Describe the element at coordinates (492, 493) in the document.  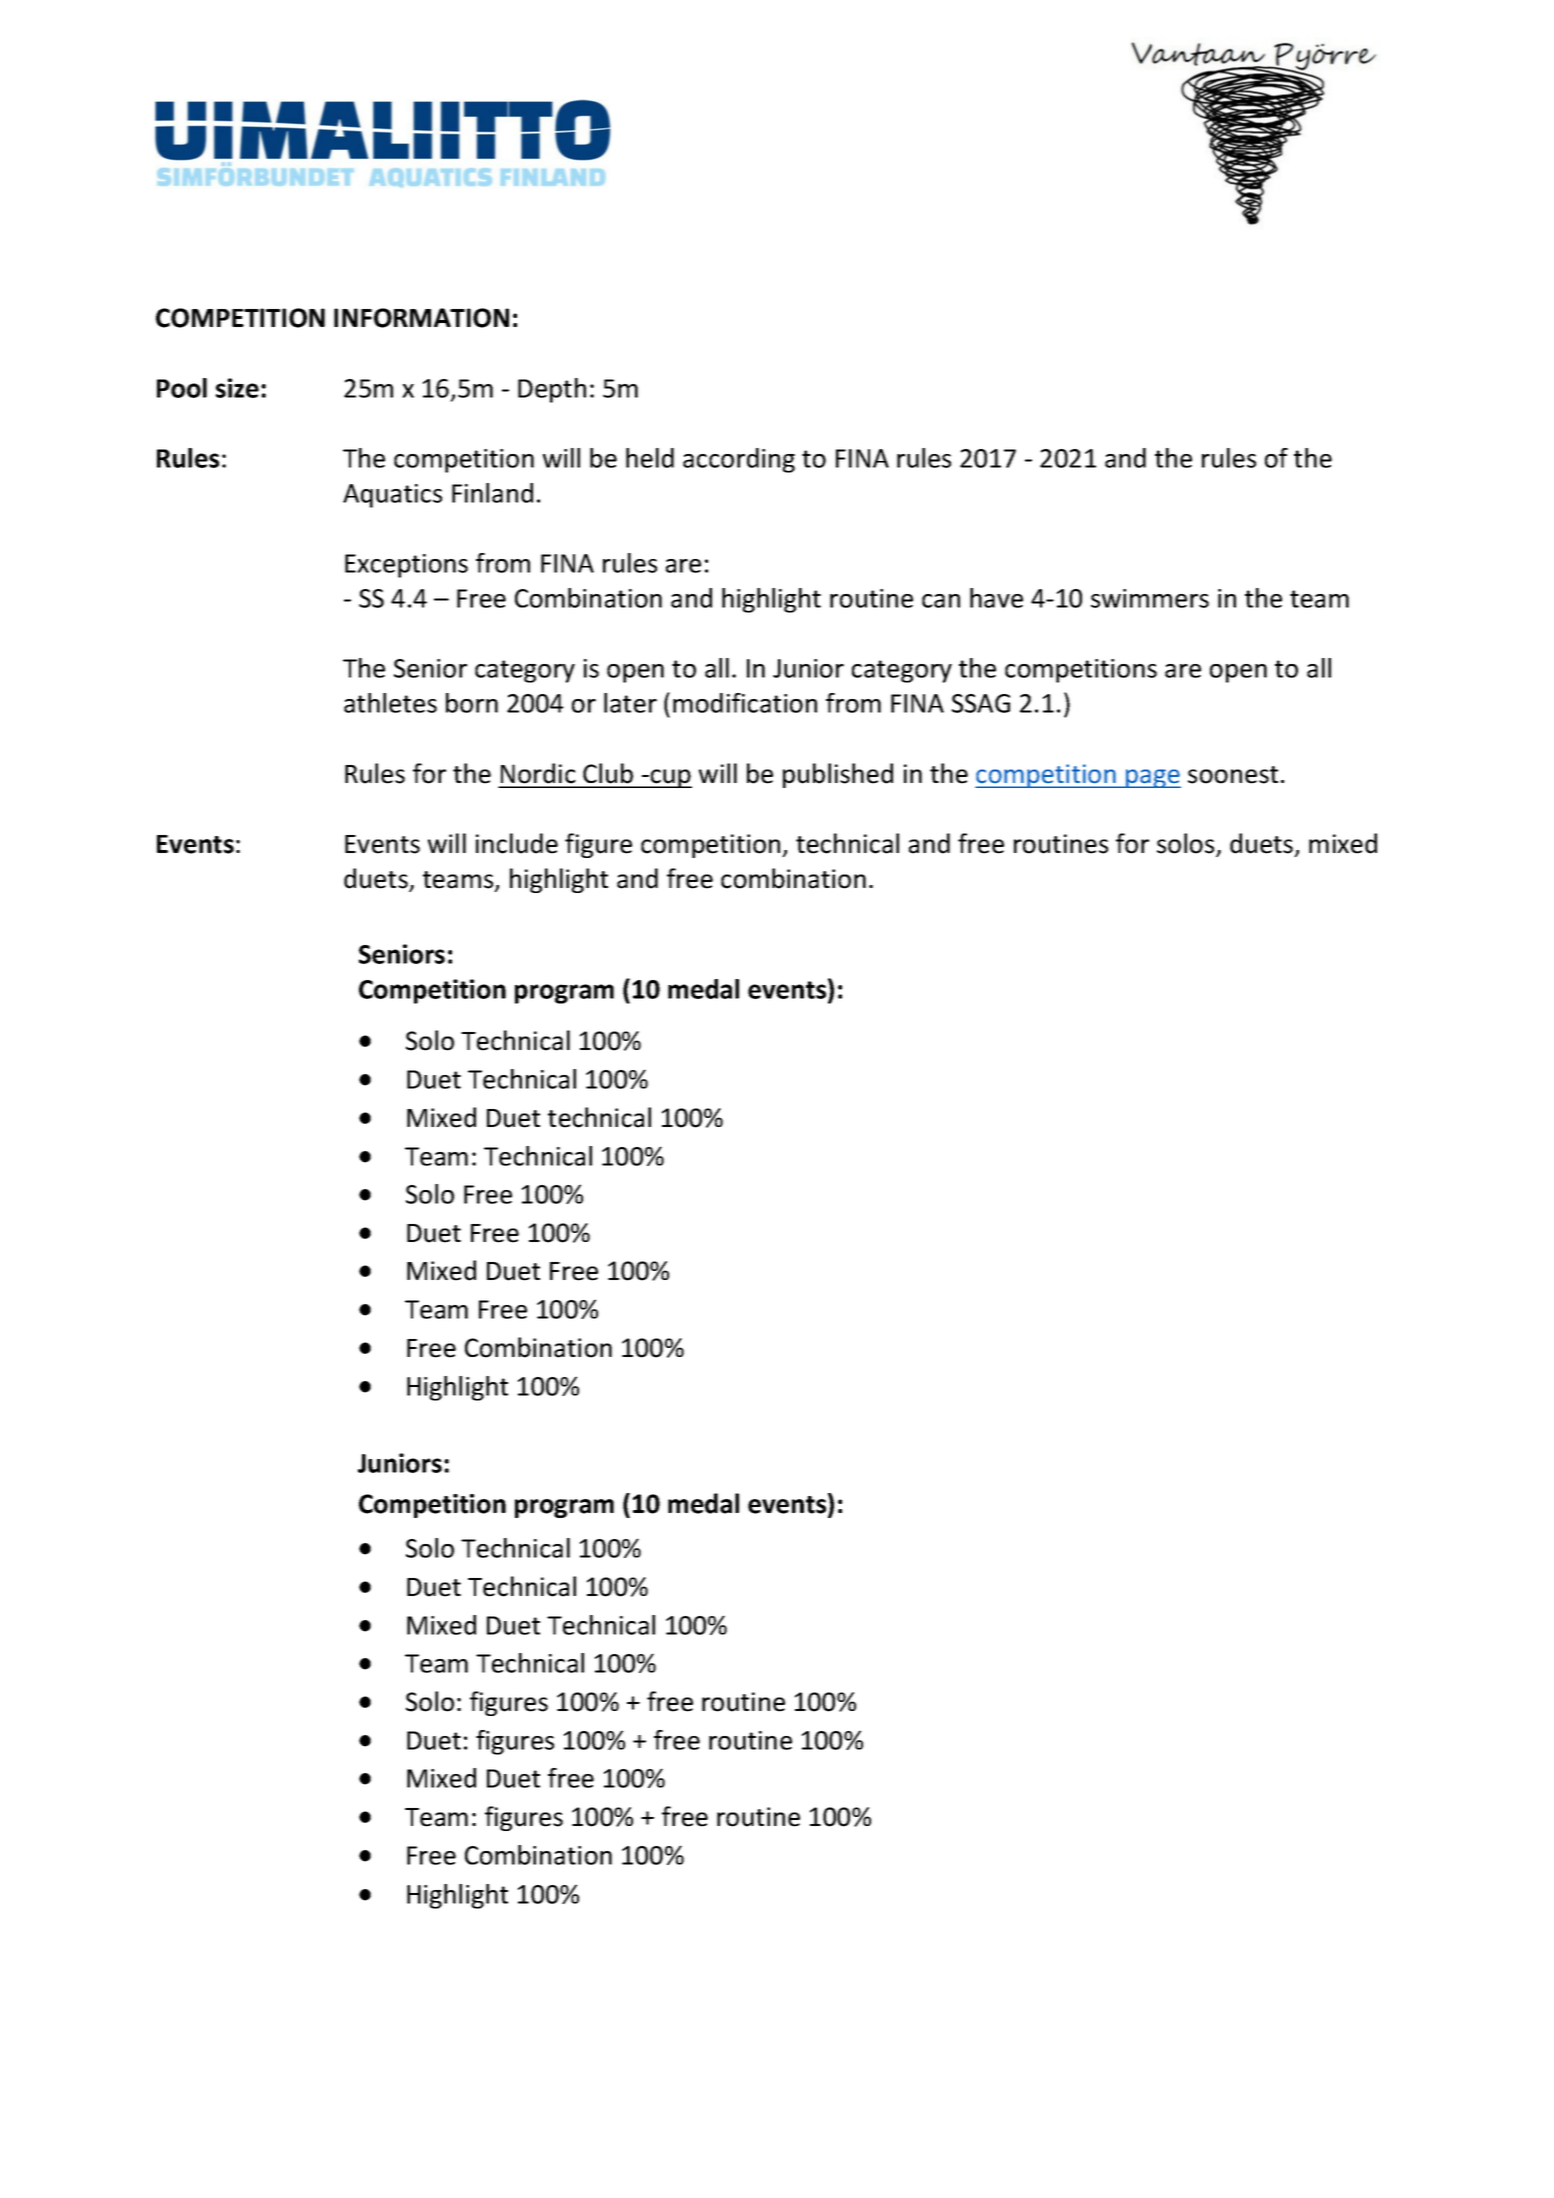
I see `Finland` at that location.
